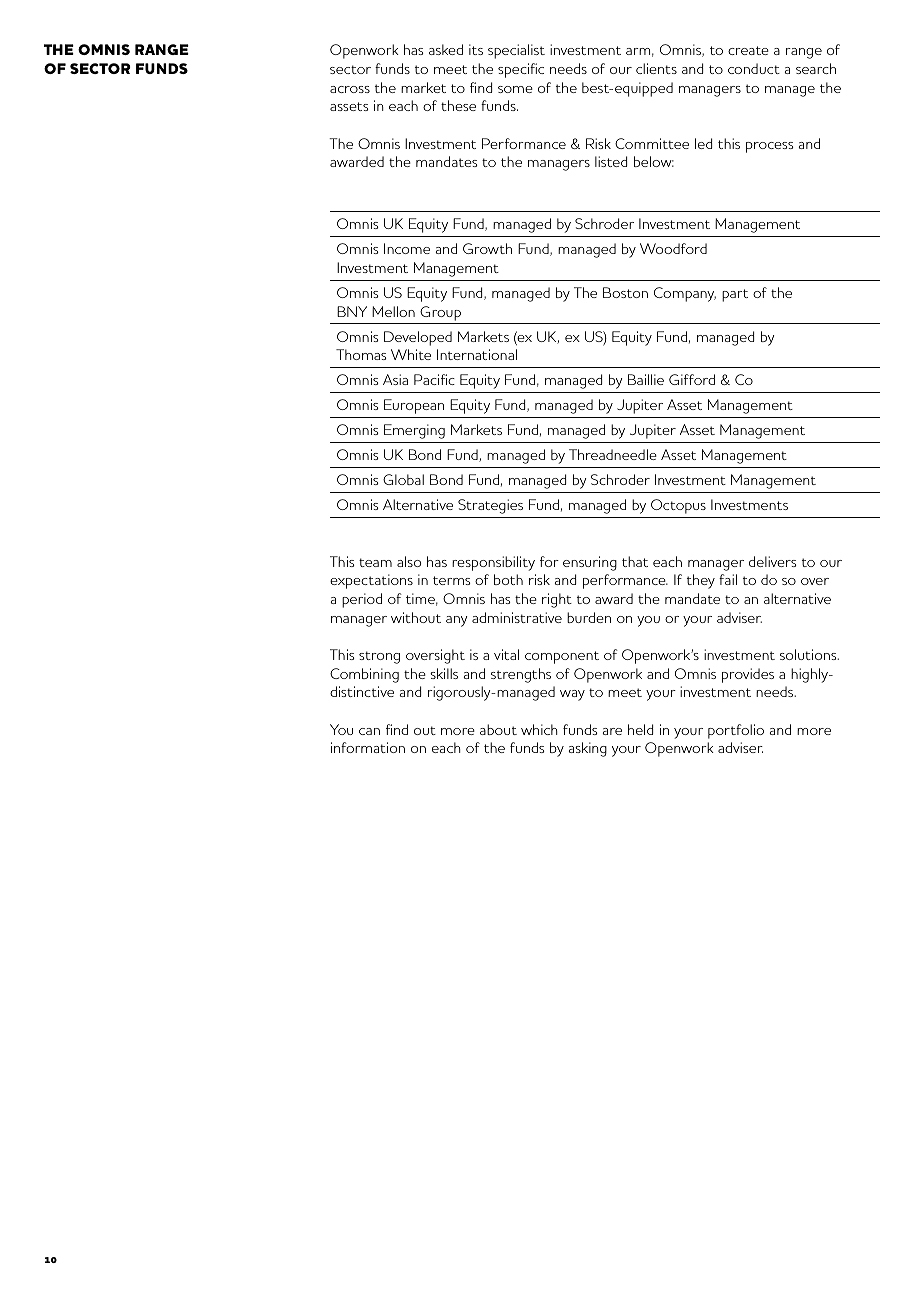 This image has height=1308, width=924. Describe the element at coordinates (393, 311) in the image. I see `Mellon` at that location.
